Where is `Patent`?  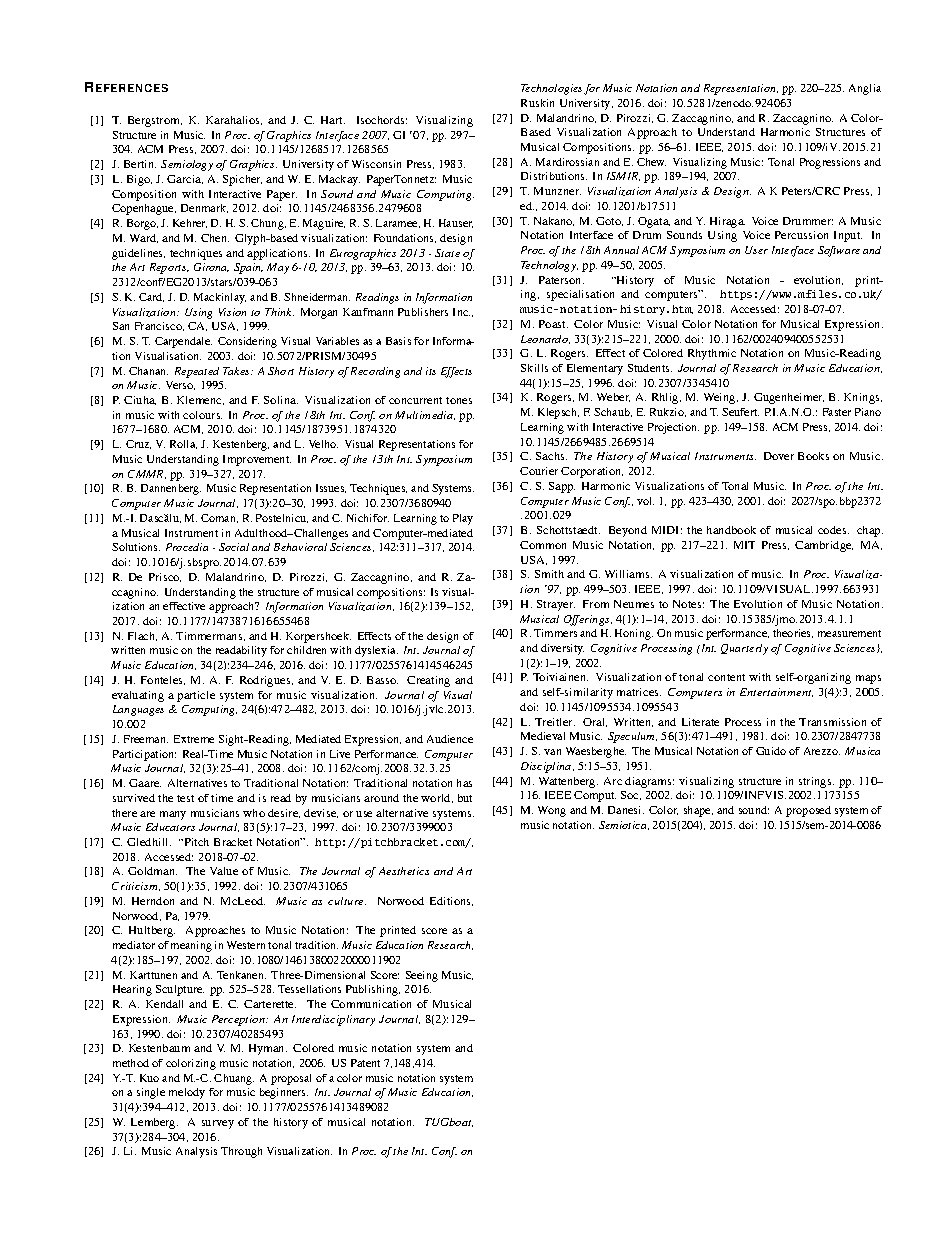 Patent is located at coordinates (365, 1063).
